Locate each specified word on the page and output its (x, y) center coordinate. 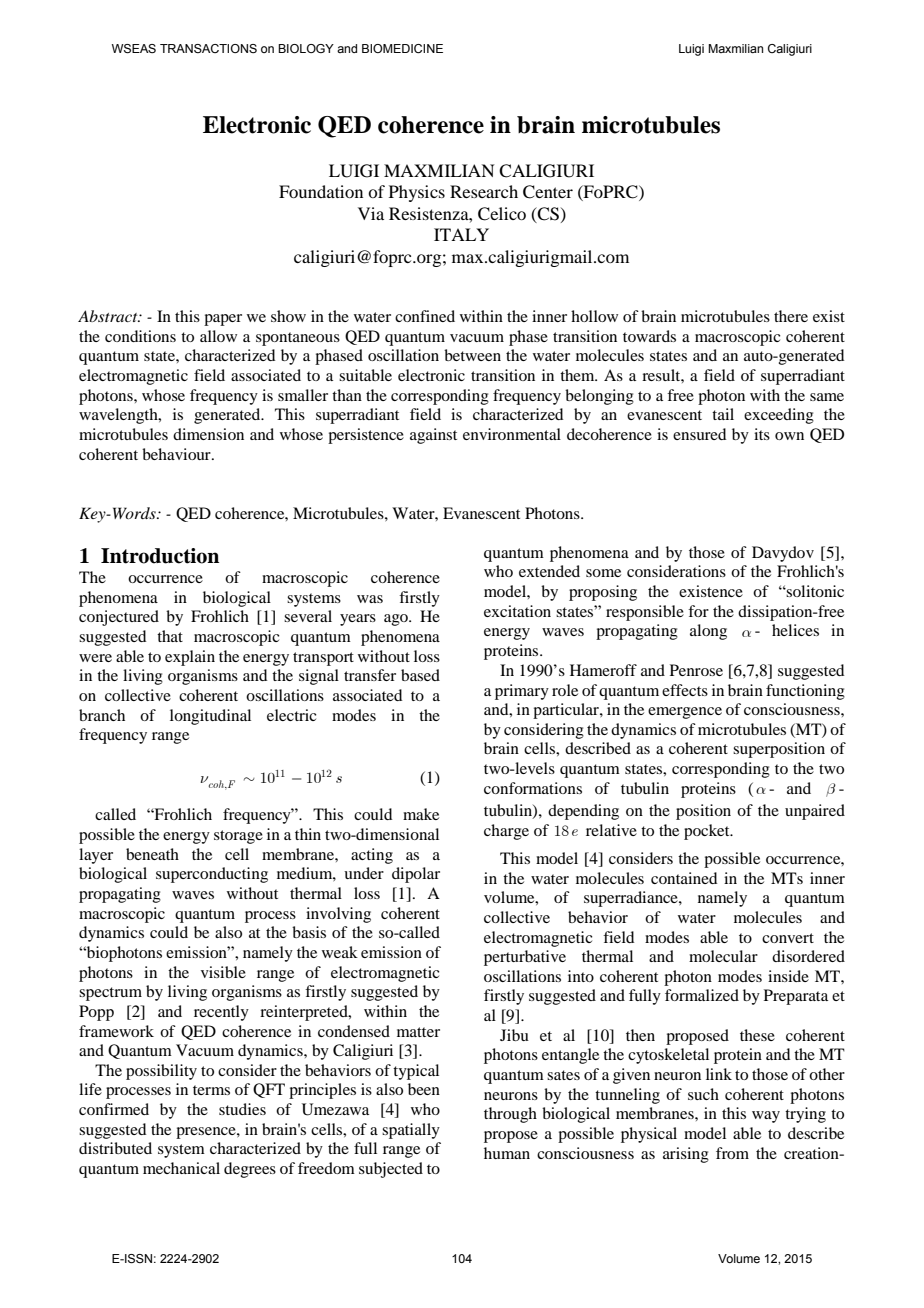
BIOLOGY (306, 48)
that (170, 636)
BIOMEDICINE (402, 48)
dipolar (416, 875)
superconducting (212, 875)
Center (548, 192)
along (708, 632)
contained (684, 878)
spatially (411, 1131)
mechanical (181, 1168)
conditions (140, 336)
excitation (517, 611)
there (791, 316)
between (472, 355)
